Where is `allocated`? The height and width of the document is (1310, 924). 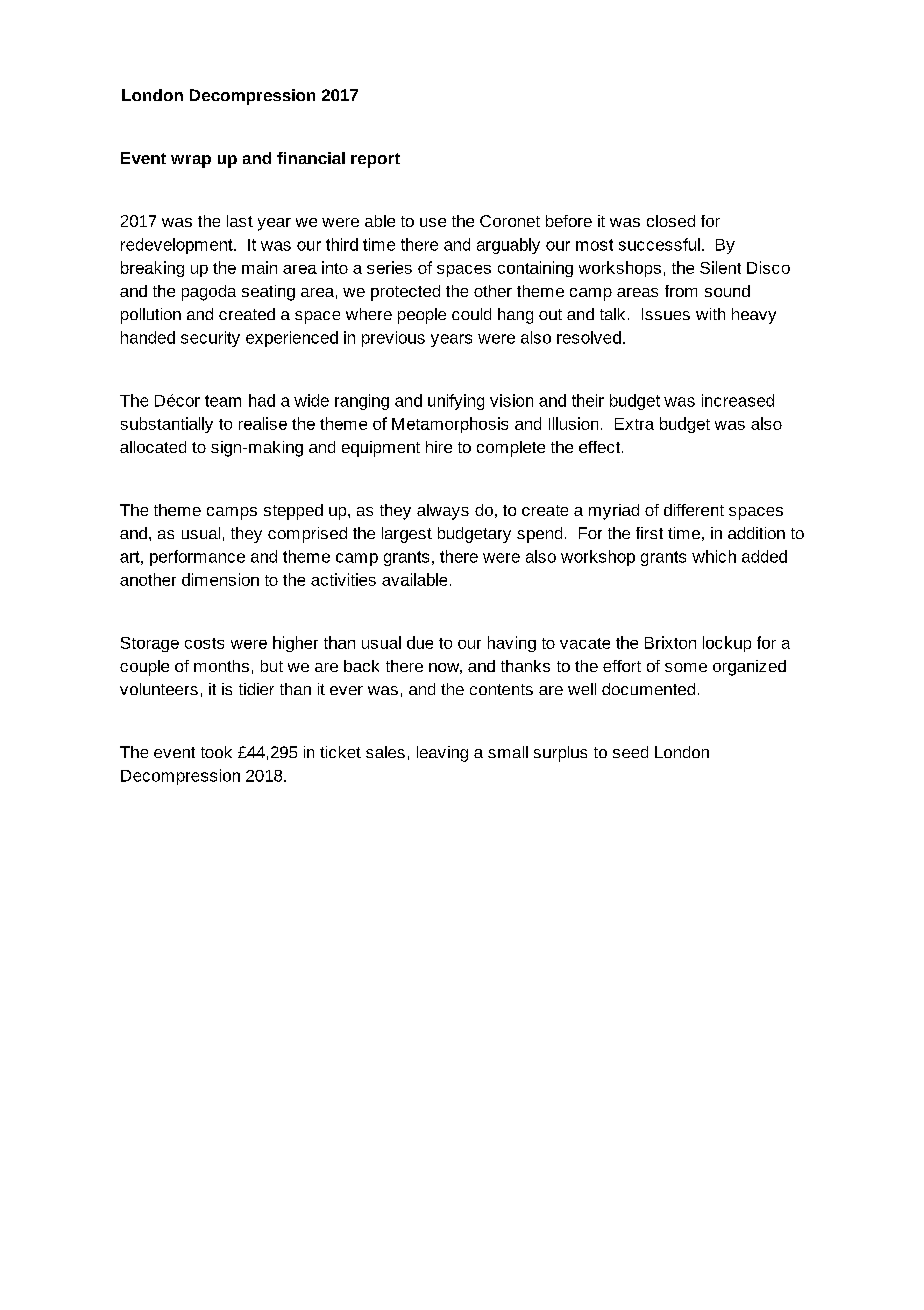
allocated is located at coordinates (153, 447).
